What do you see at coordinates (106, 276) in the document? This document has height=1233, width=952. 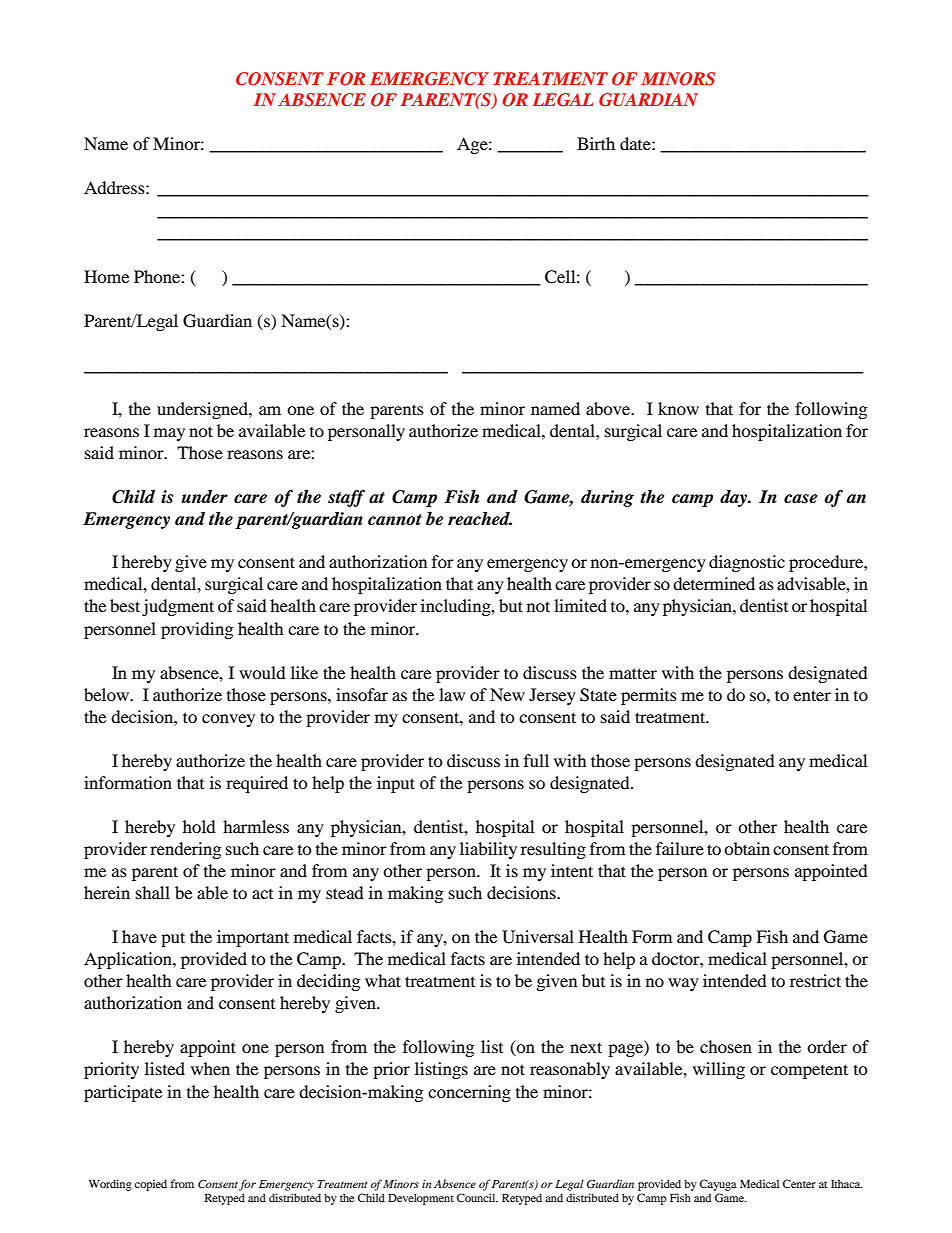 I see `Home` at bounding box center [106, 276].
